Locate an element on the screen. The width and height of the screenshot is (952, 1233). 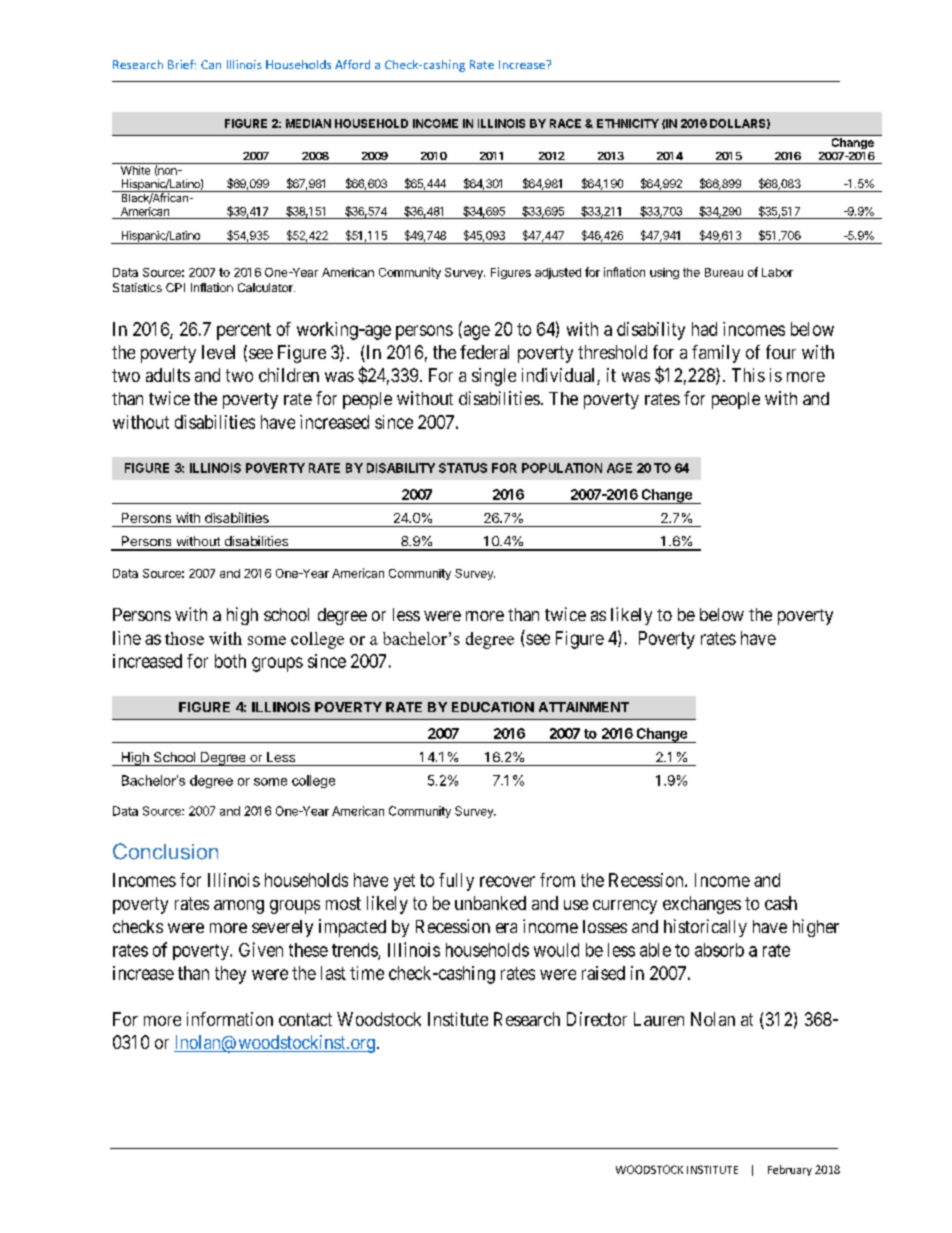
Director is located at coordinates (597, 1019).
